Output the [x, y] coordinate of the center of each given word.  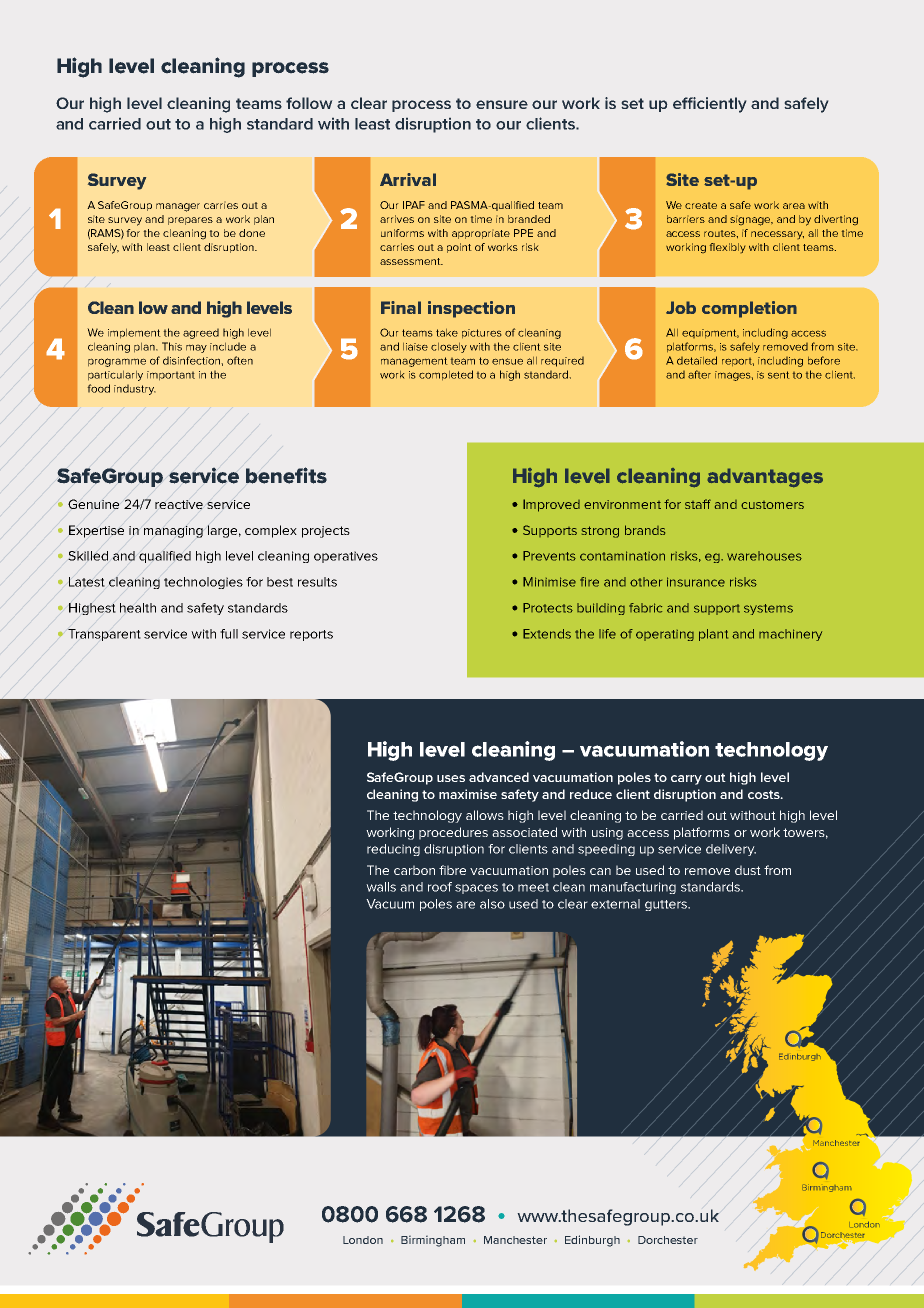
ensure [502, 104]
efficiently [709, 105]
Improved [551, 505]
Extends [547, 634]
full [229, 634]
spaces [476, 889]
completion [749, 309]
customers [772, 505]
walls [381, 887]
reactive [179, 504]
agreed [201, 333]
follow [309, 103]
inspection [471, 309]
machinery [790, 635]
